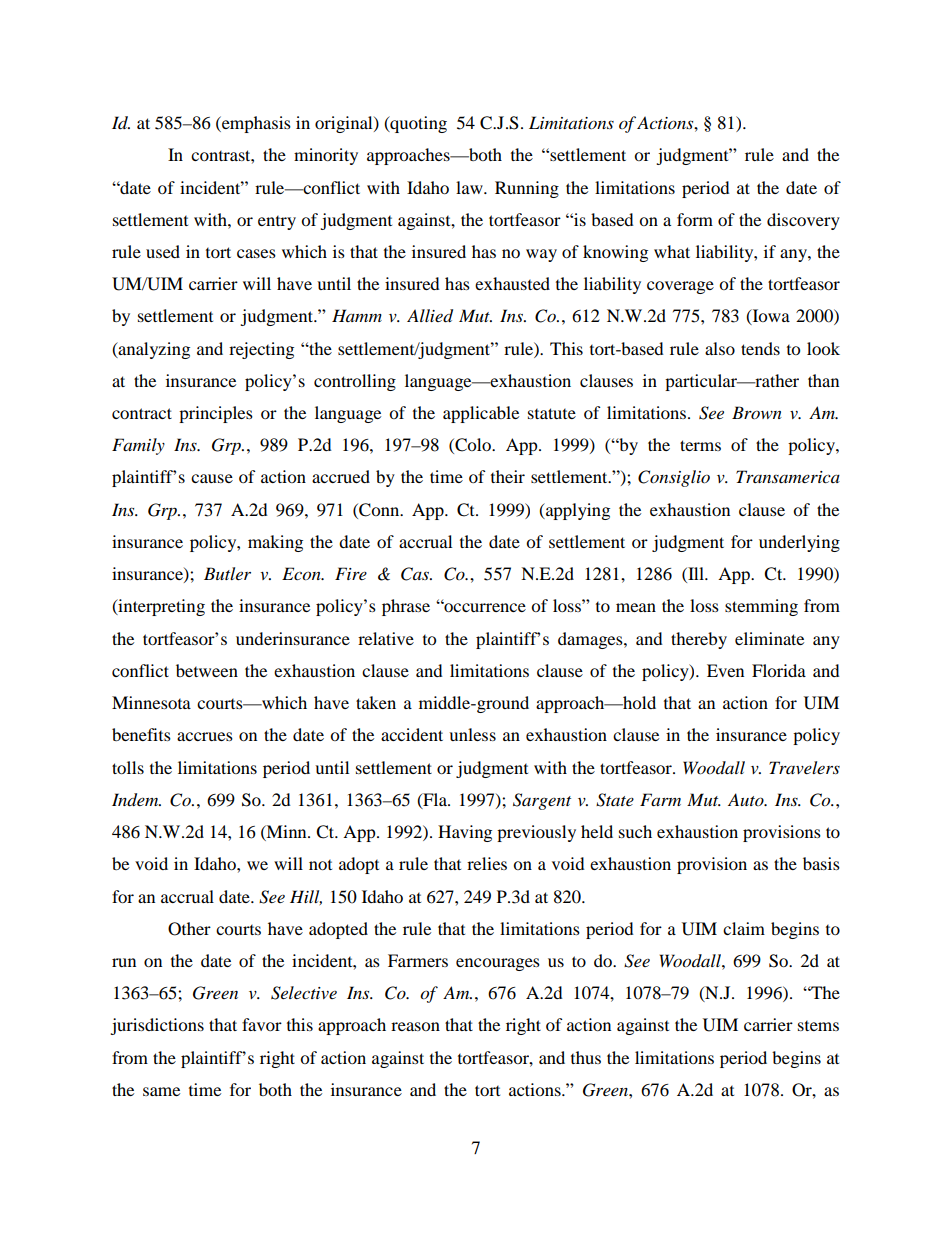  Describe the element at coordinates (481, 414) in the page. I see `applicable` at that location.
